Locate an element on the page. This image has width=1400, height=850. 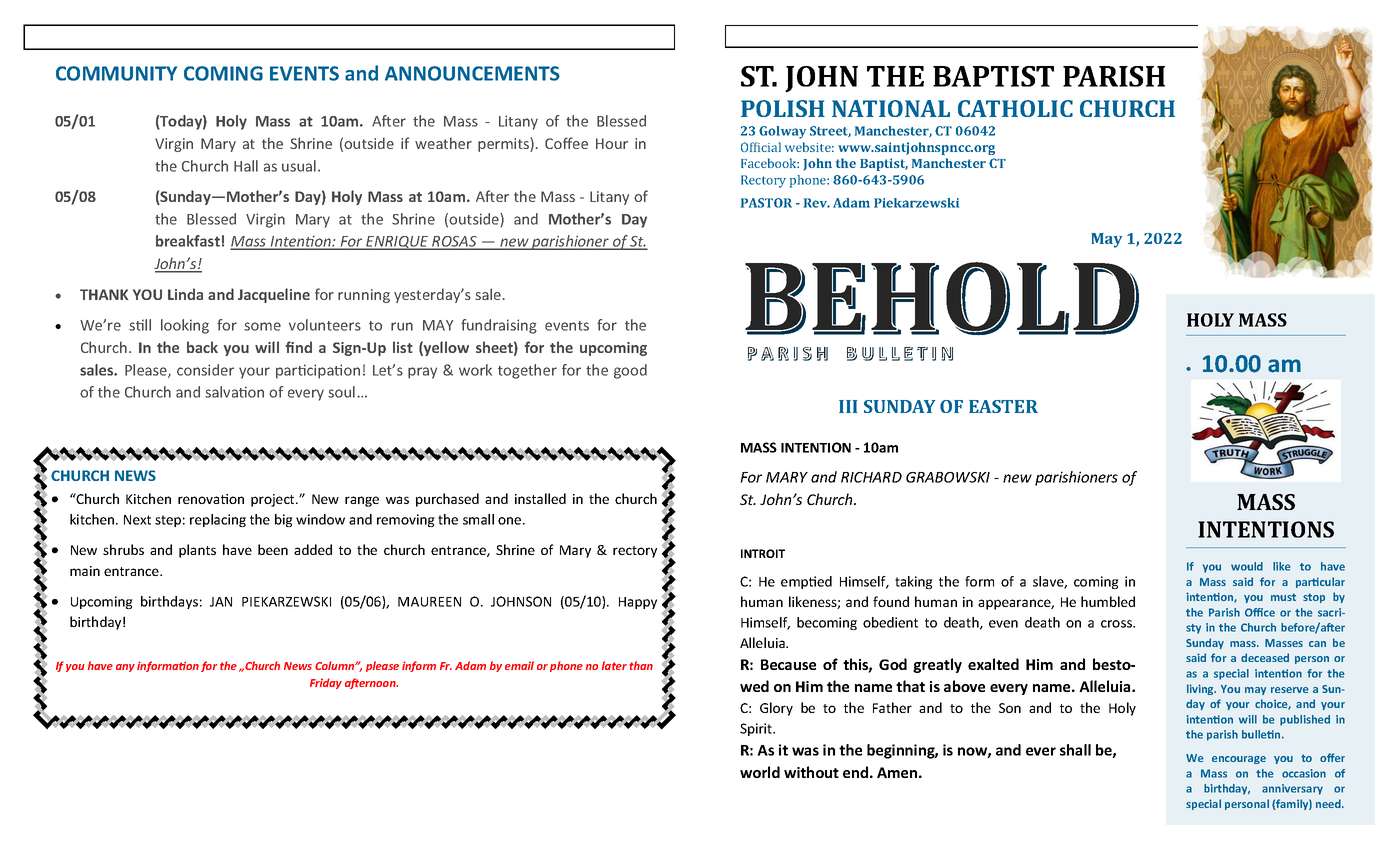
good is located at coordinates (630, 371).
